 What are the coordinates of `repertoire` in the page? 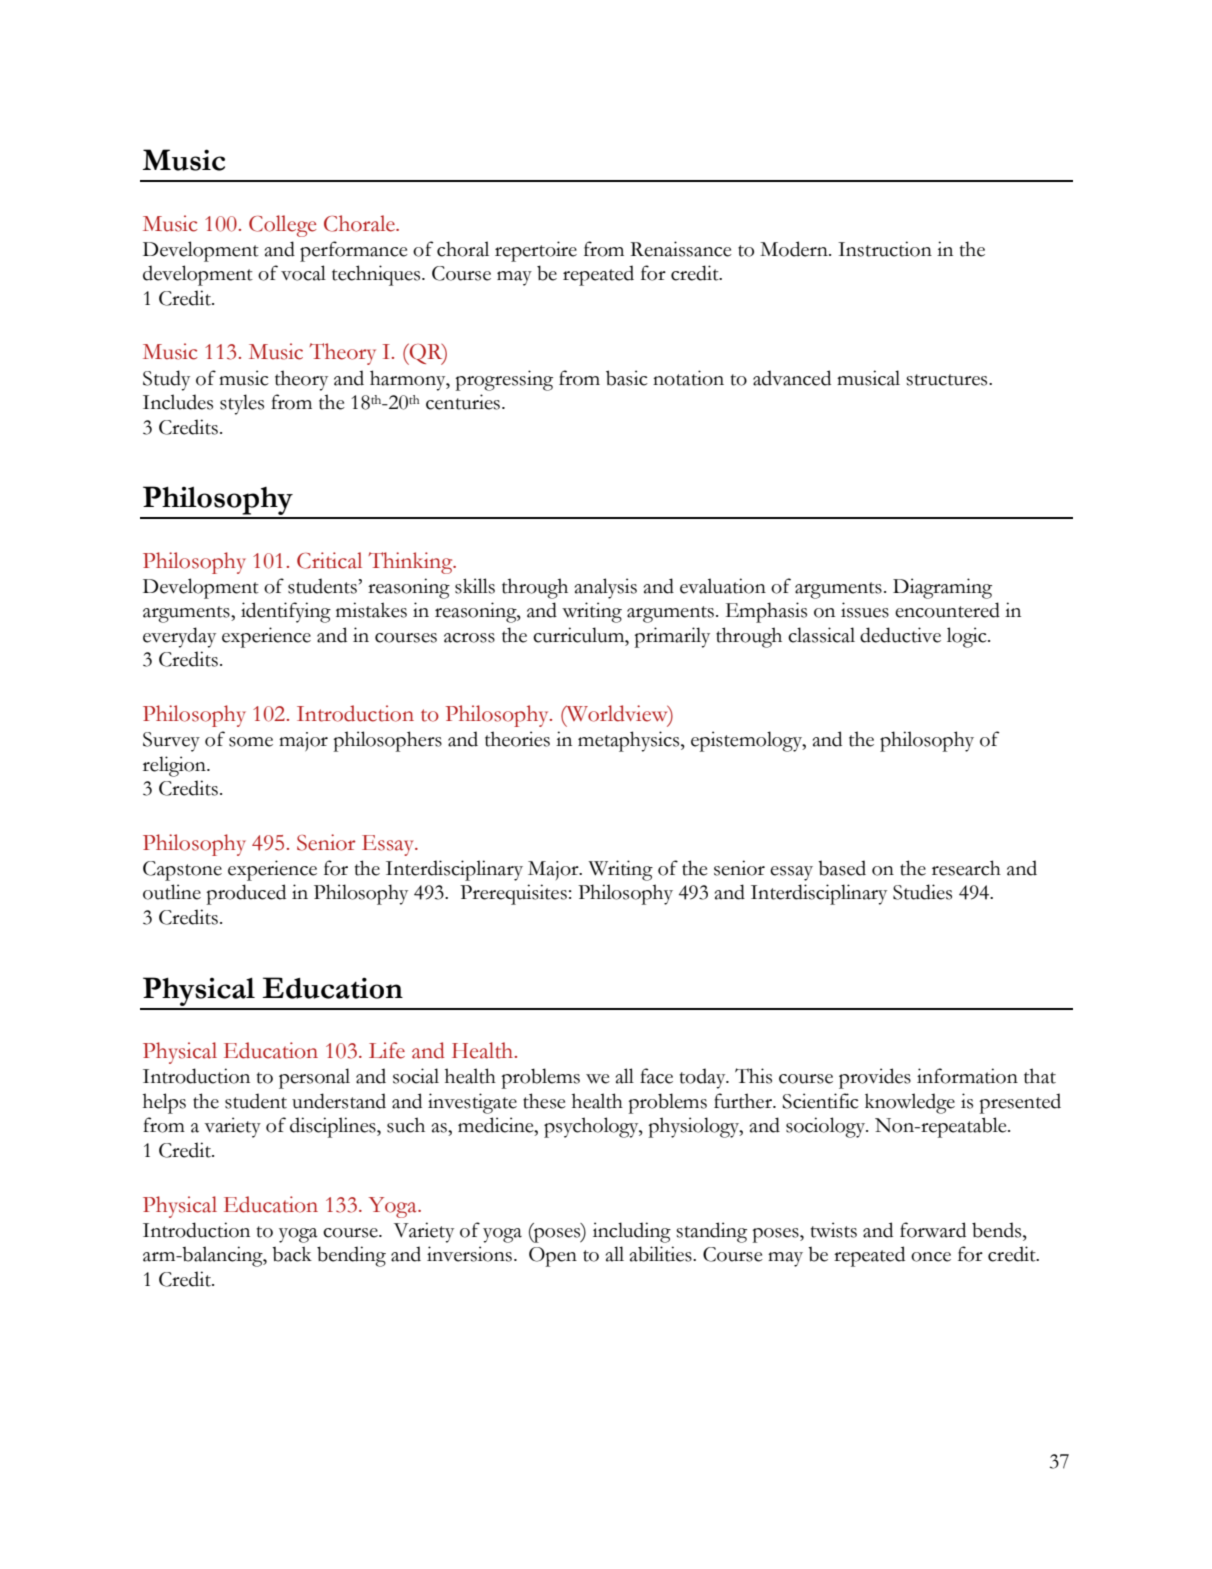 It's located at (536, 251).
